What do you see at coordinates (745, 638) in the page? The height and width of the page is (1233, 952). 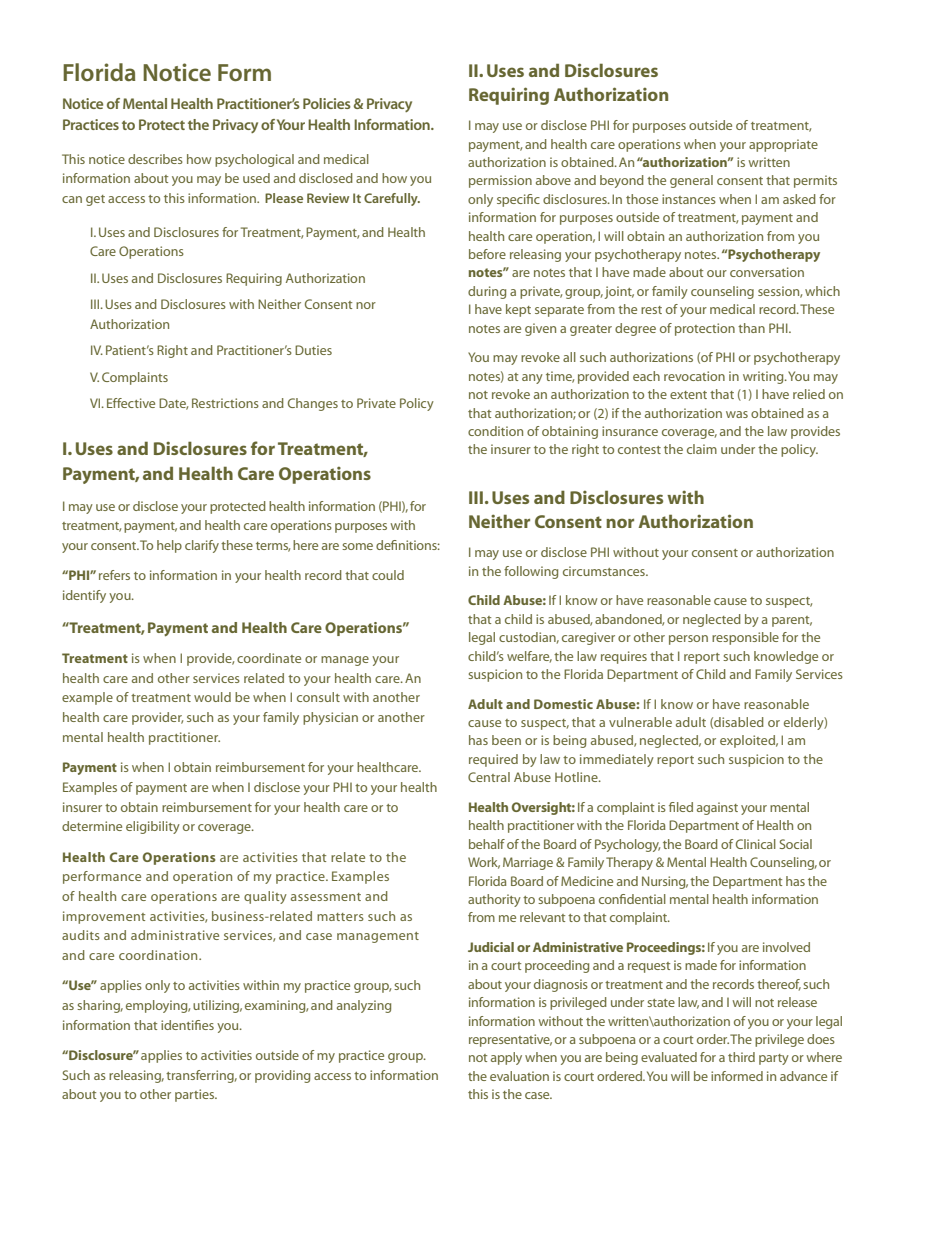 I see `responsible` at bounding box center [745, 638].
